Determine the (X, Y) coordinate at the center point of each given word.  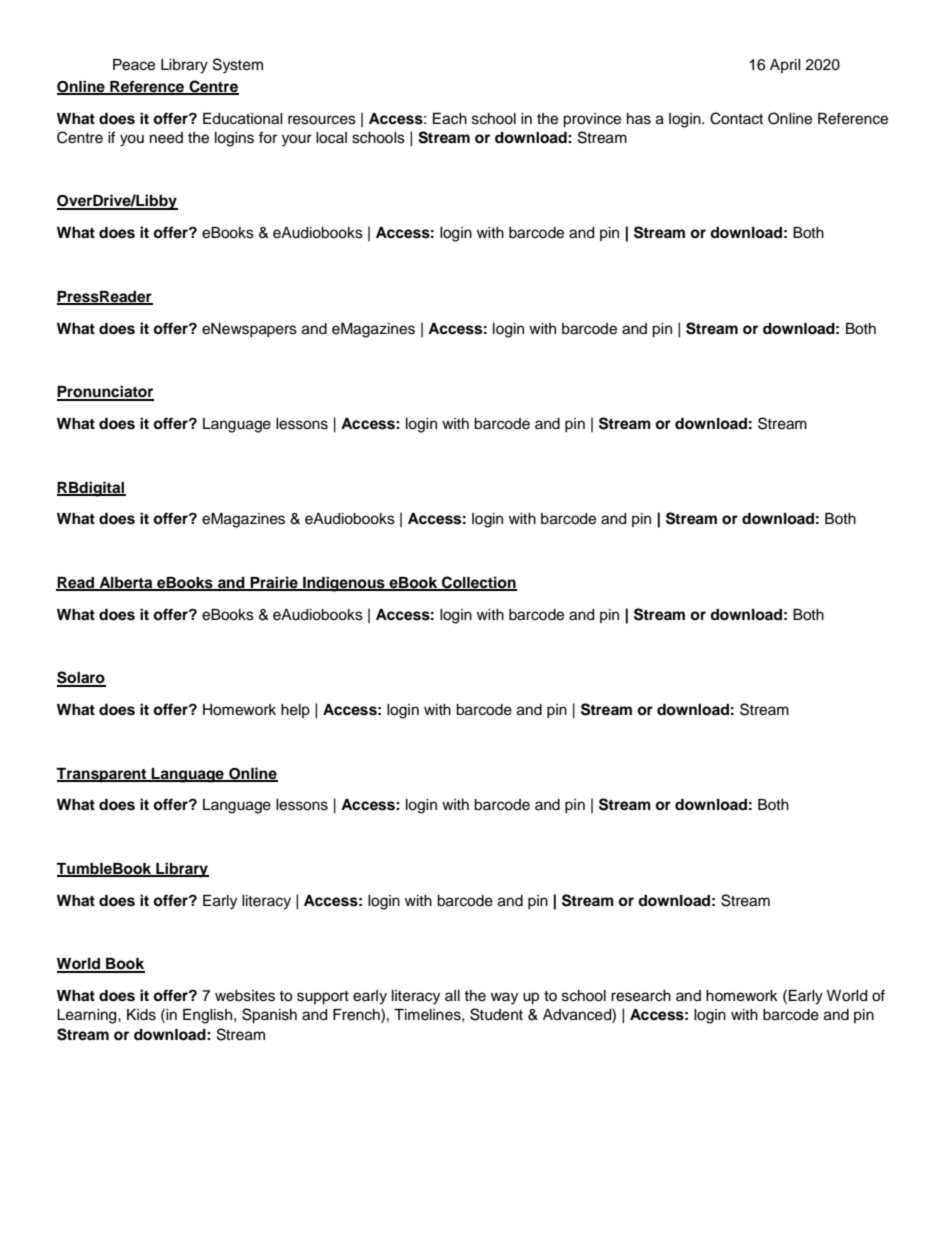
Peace (134, 65)
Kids (141, 1015)
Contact (736, 118)
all (452, 995)
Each (450, 119)
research (641, 996)
